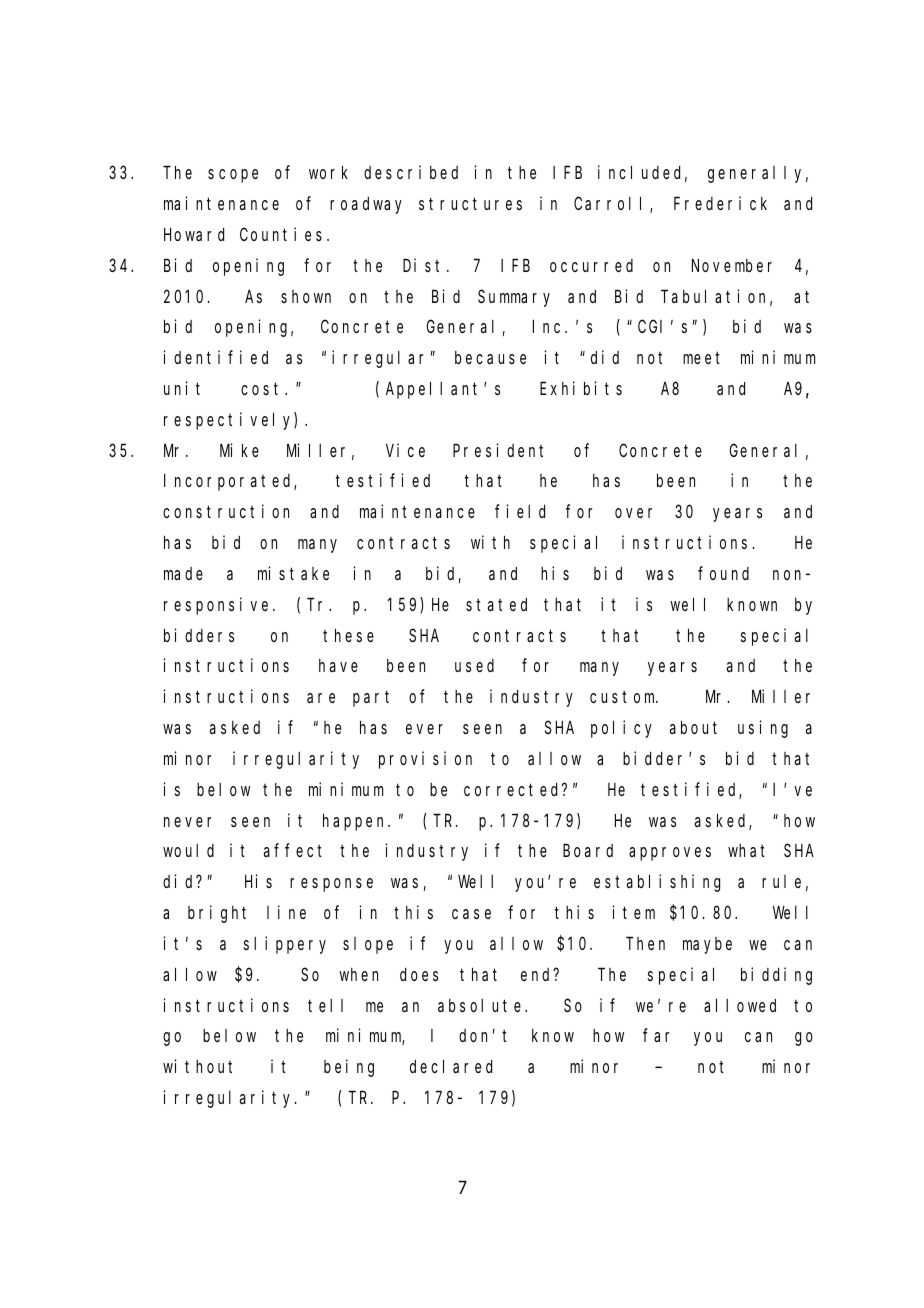 This screenshot has height=1308, width=924. I want to click on Exhibits, so click(581, 388).
